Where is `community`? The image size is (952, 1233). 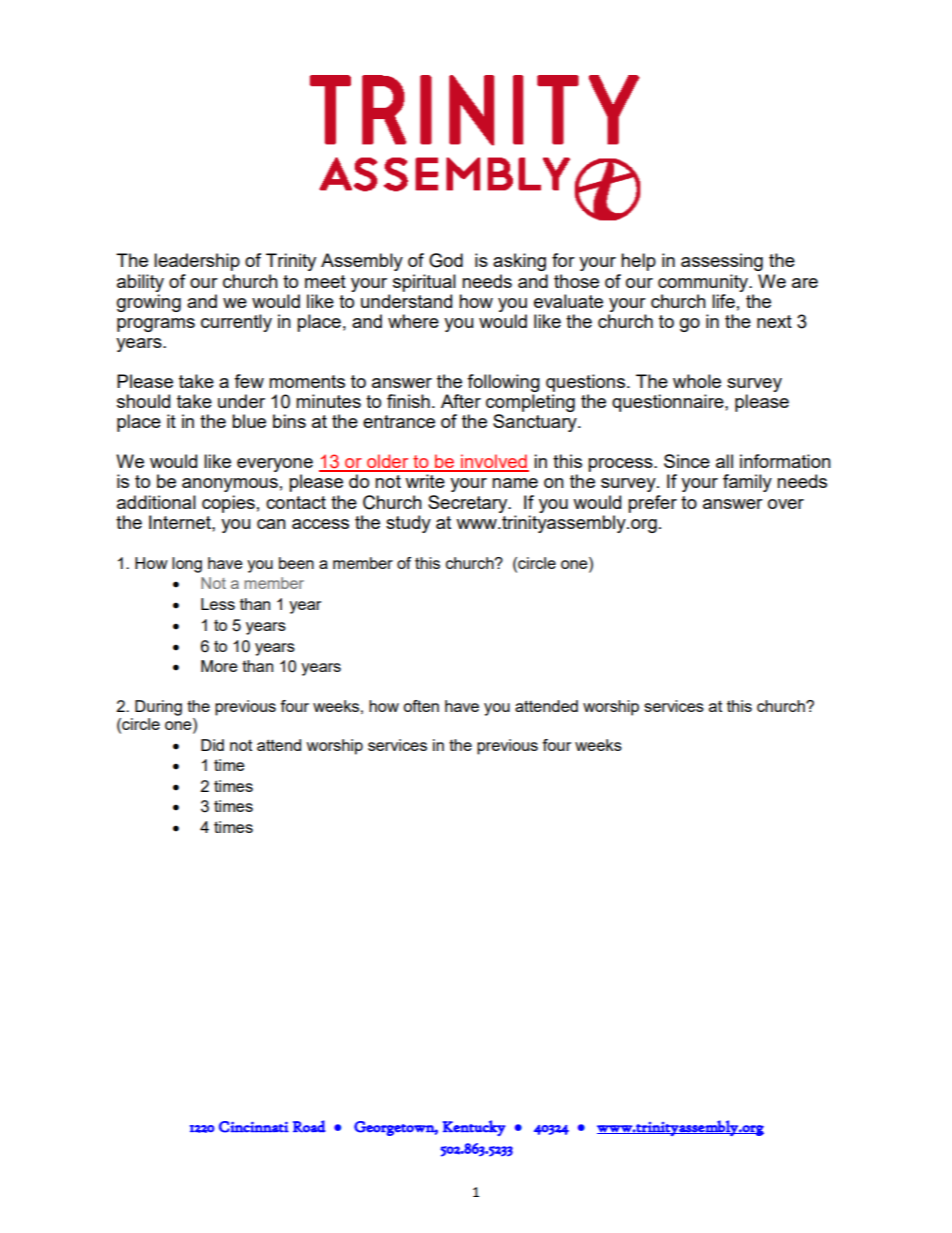
community is located at coordinates (704, 283).
